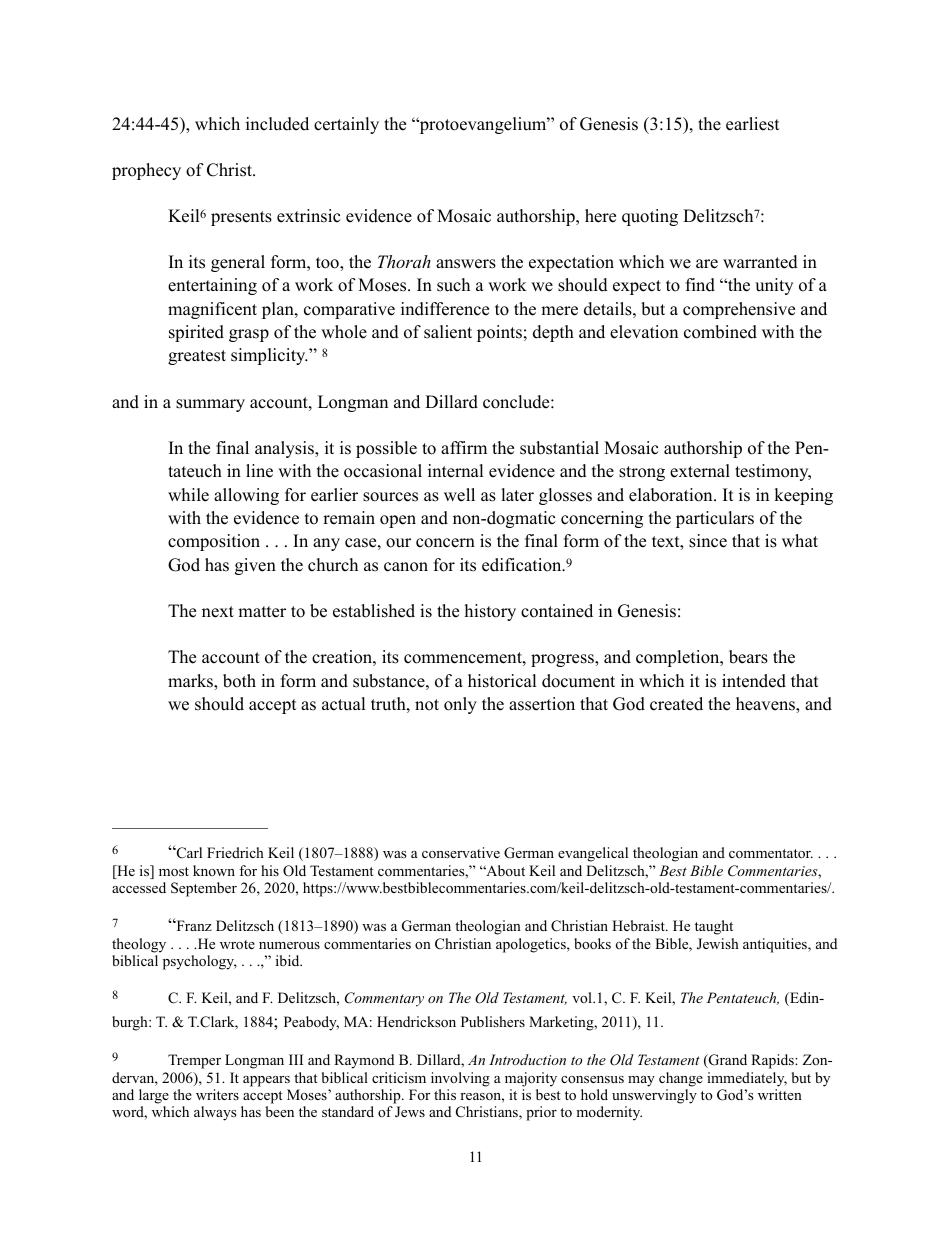  What do you see at coordinates (771, 854) in the document?
I see `commentator` at bounding box center [771, 854].
